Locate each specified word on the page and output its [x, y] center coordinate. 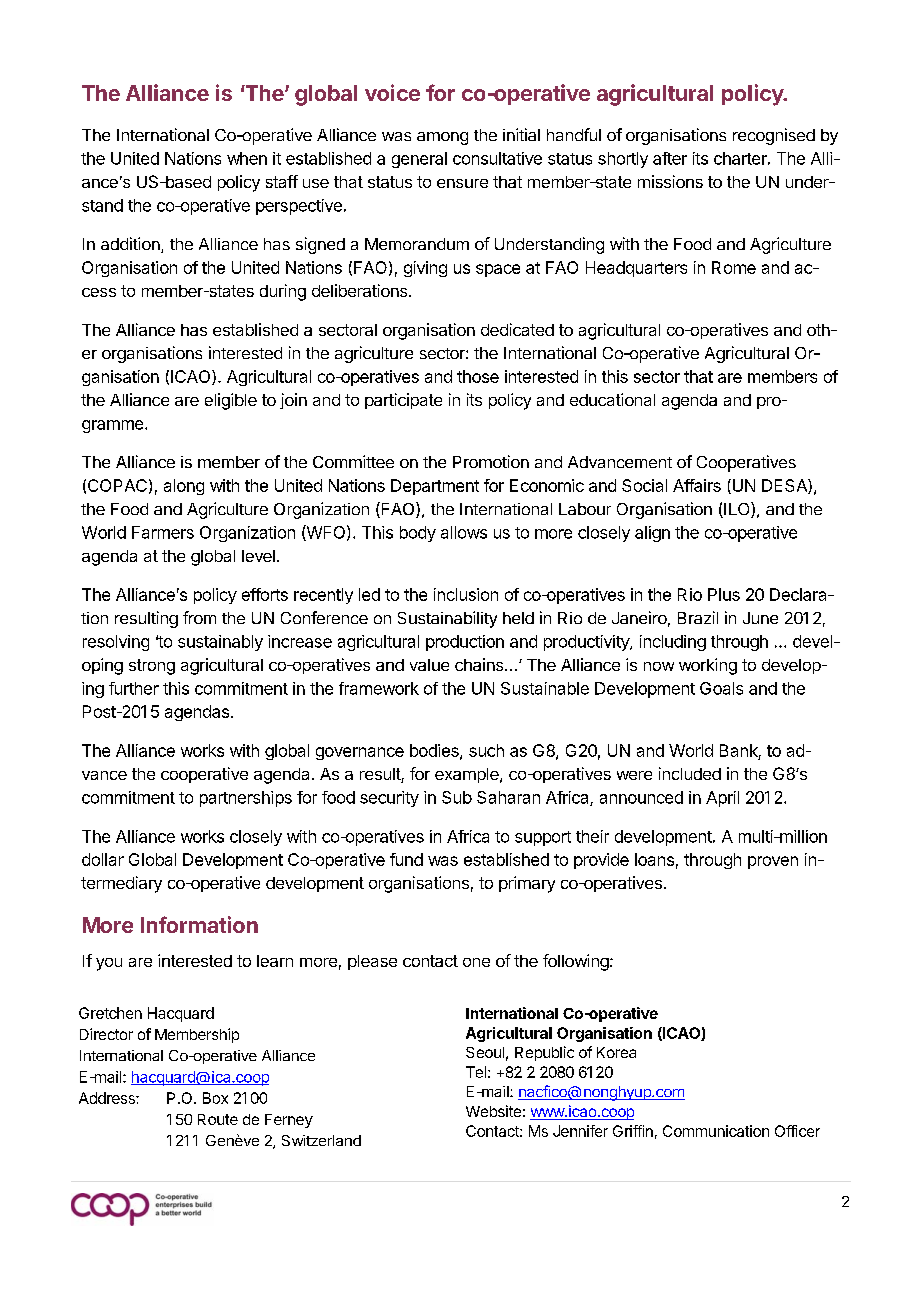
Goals [721, 688]
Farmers [163, 532]
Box [215, 1098]
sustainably [220, 643]
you [109, 964]
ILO [737, 510]
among [442, 138]
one [476, 962]
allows [464, 532]
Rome [734, 267]
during [283, 292]
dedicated [517, 329]
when [247, 158]
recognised [774, 136]
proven [773, 862]
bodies [435, 751]
